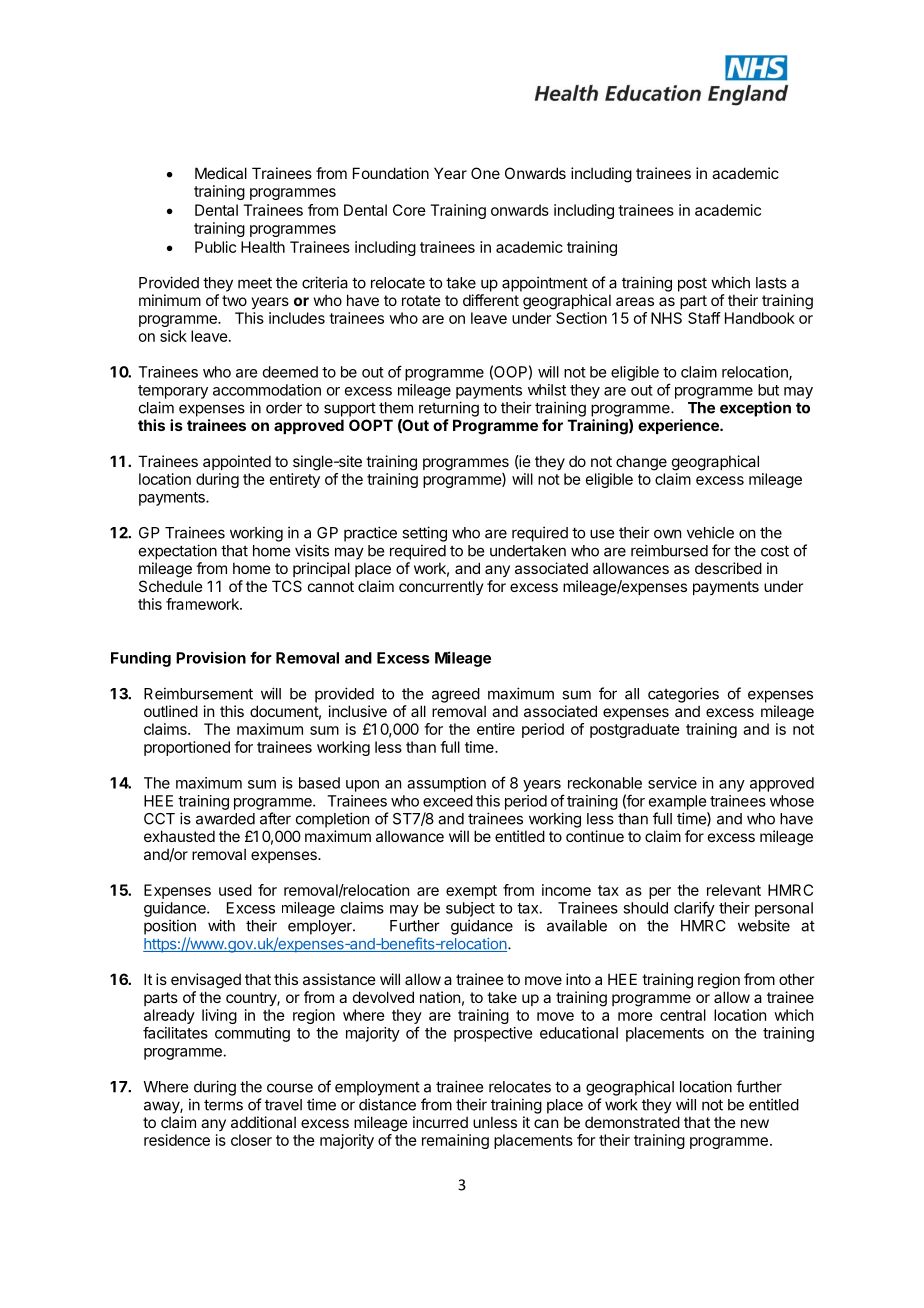  I want to click on experience, so click(679, 426).
